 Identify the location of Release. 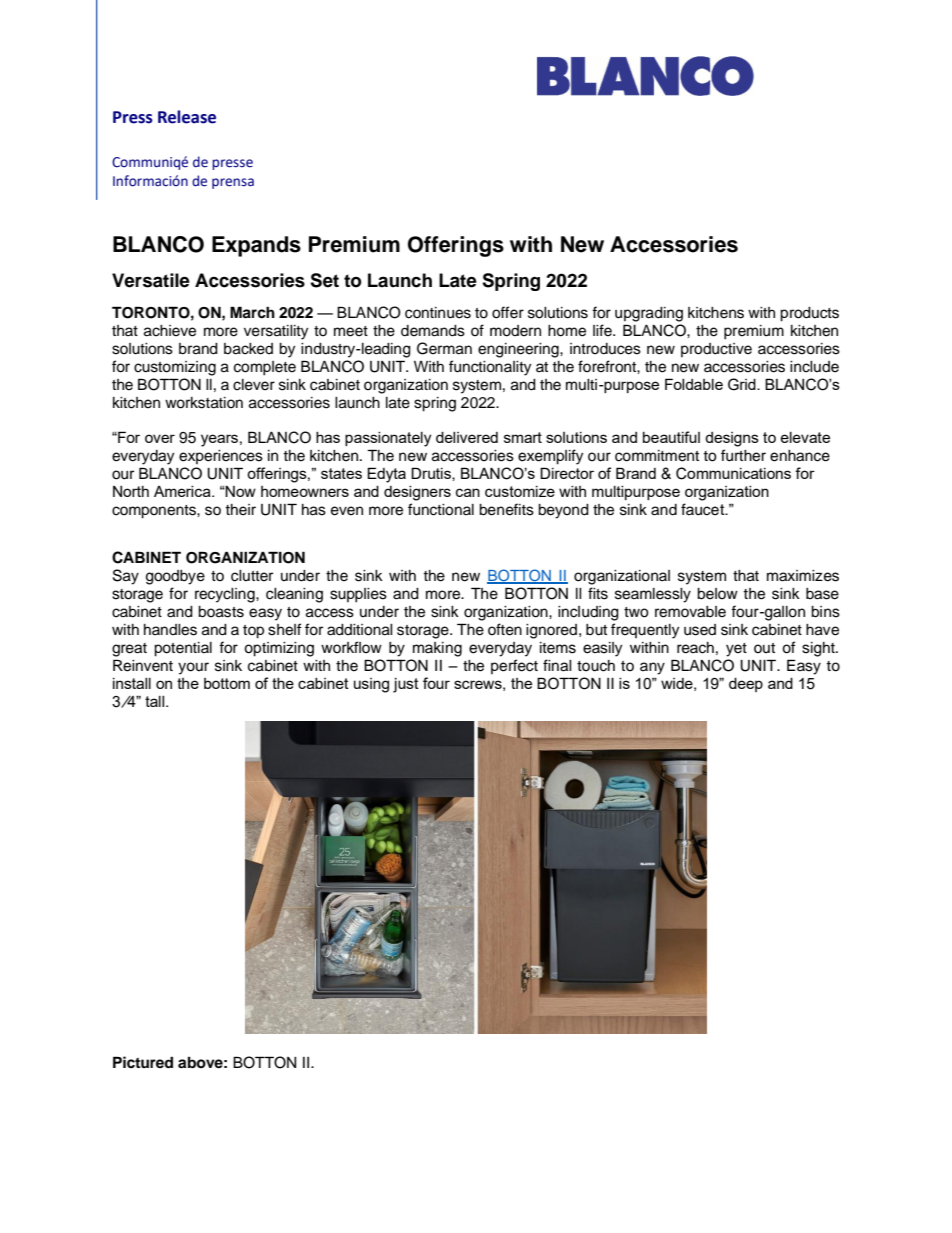
(187, 117).
